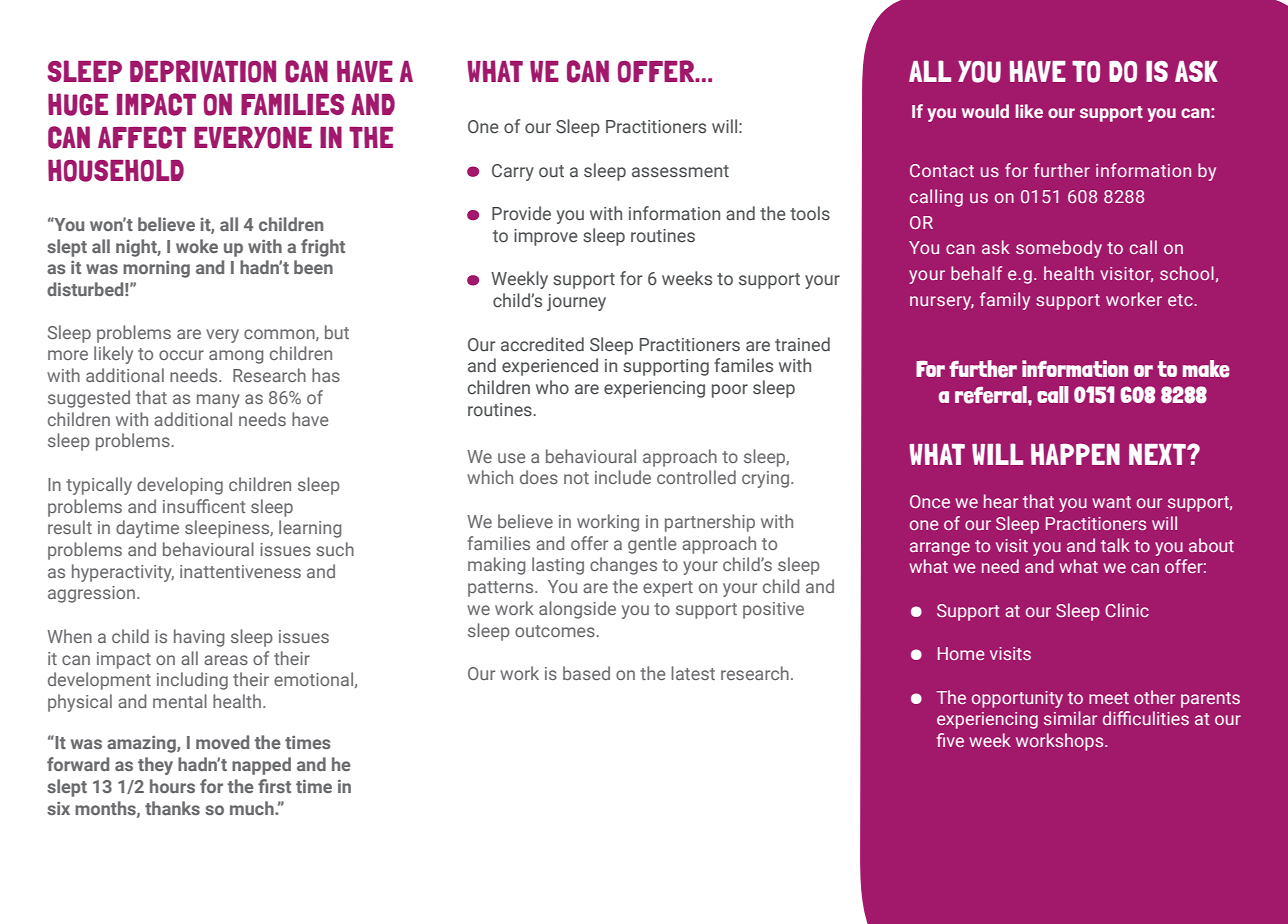 The image size is (1288, 924). Describe the element at coordinates (1070, 718) in the screenshot. I see `similar` at that location.
